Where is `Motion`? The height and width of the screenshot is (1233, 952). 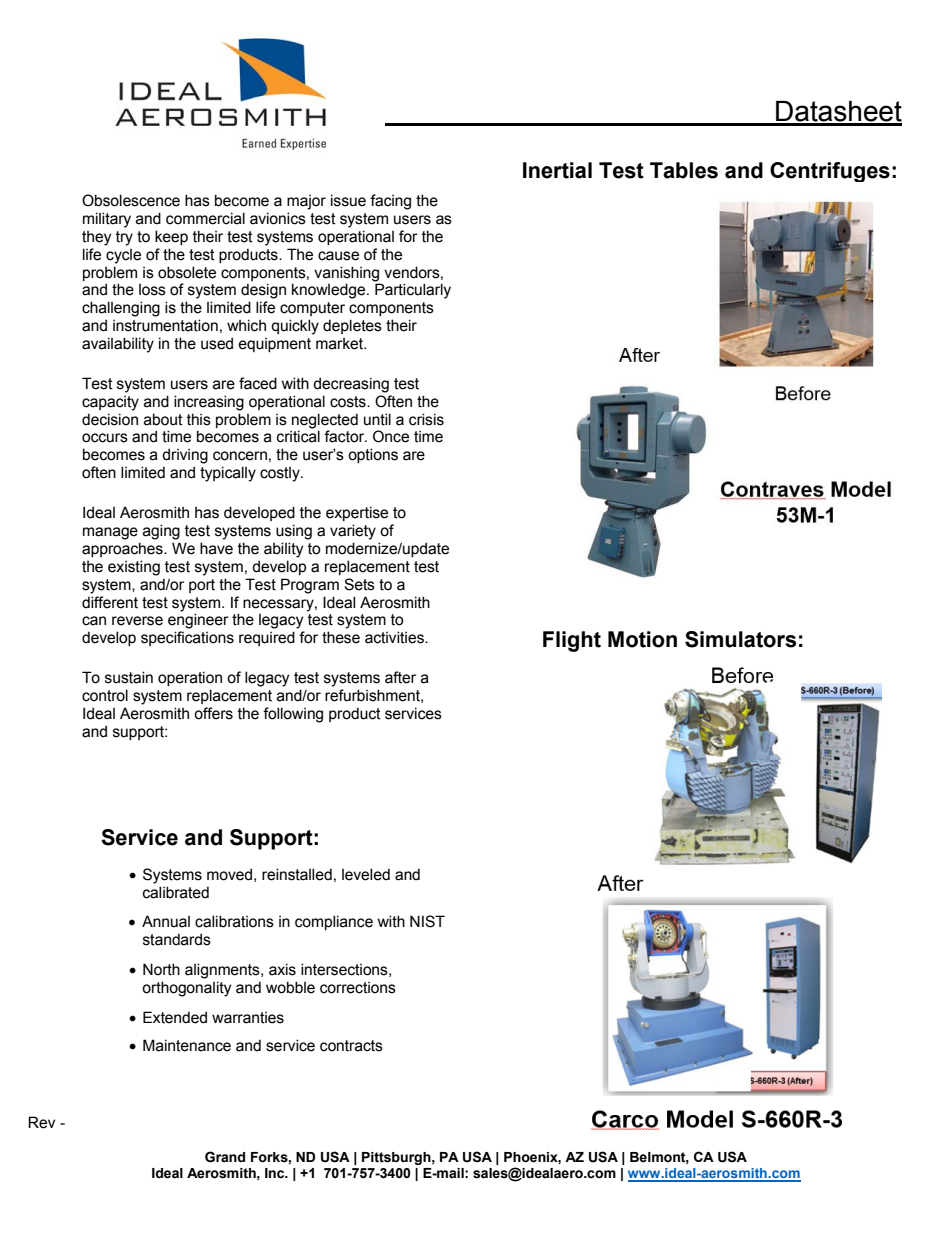 Motion is located at coordinates (642, 639).
